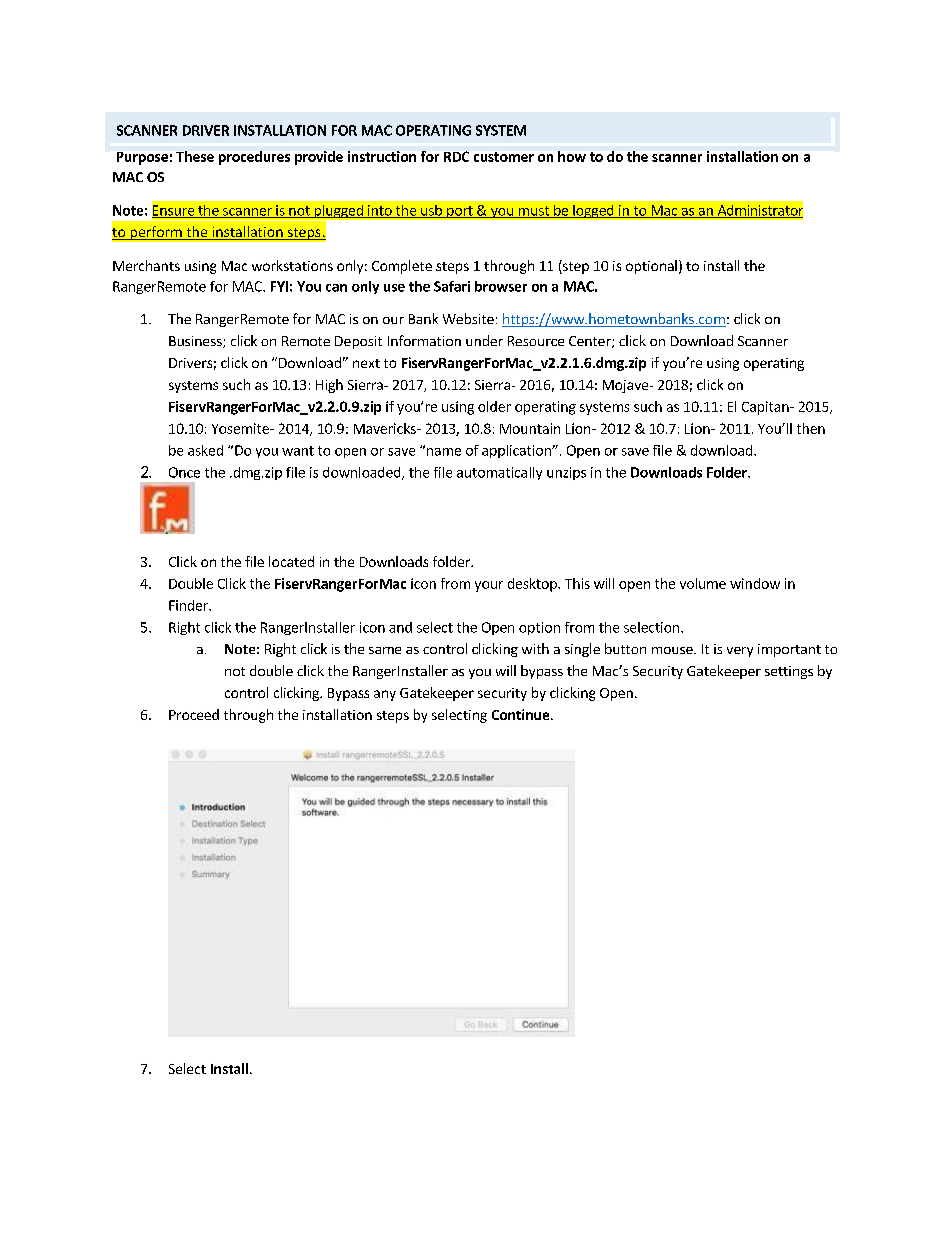  I want to click on then, so click(811, 428).
